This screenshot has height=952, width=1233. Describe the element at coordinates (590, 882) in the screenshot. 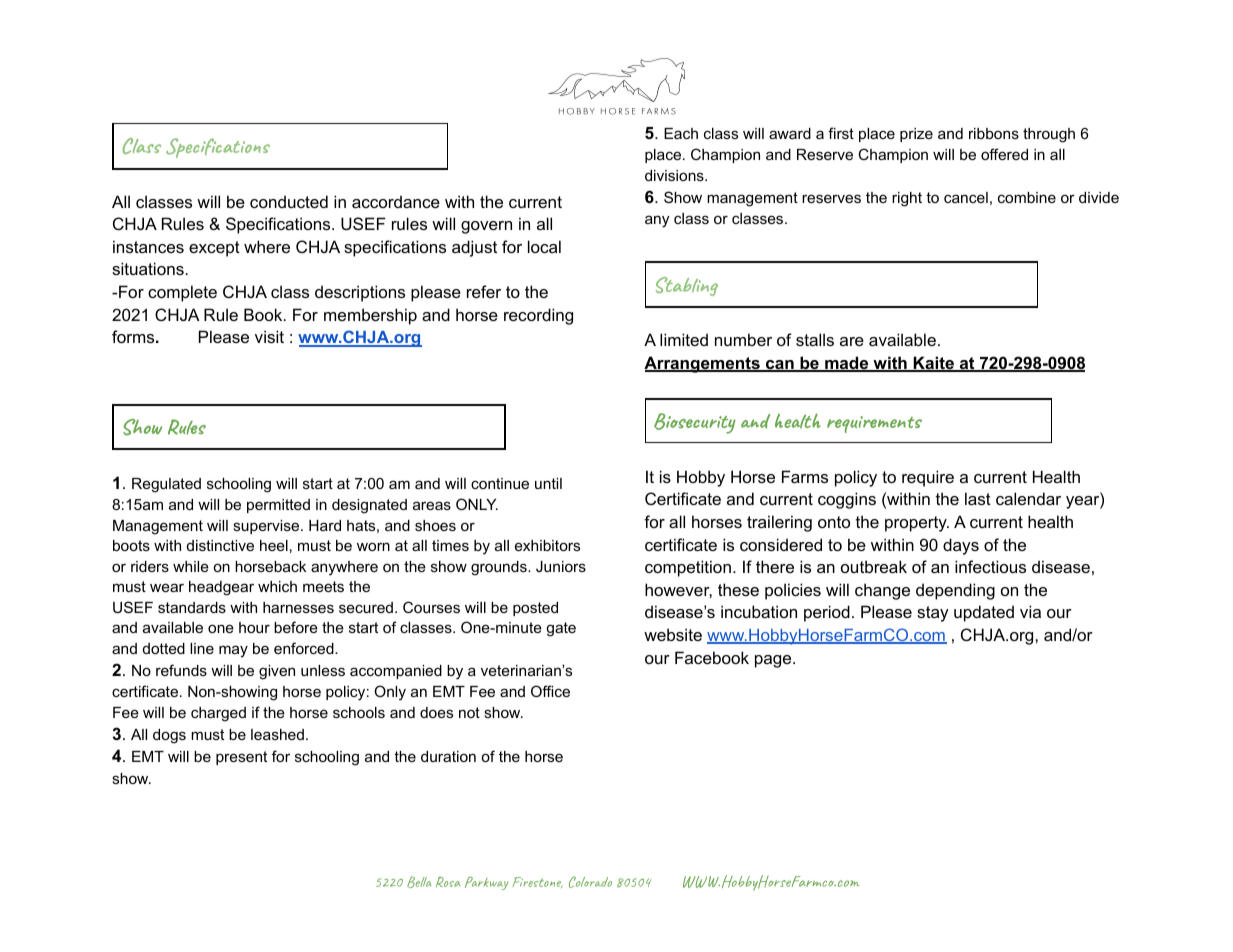

I see `Colorado` at that location.
